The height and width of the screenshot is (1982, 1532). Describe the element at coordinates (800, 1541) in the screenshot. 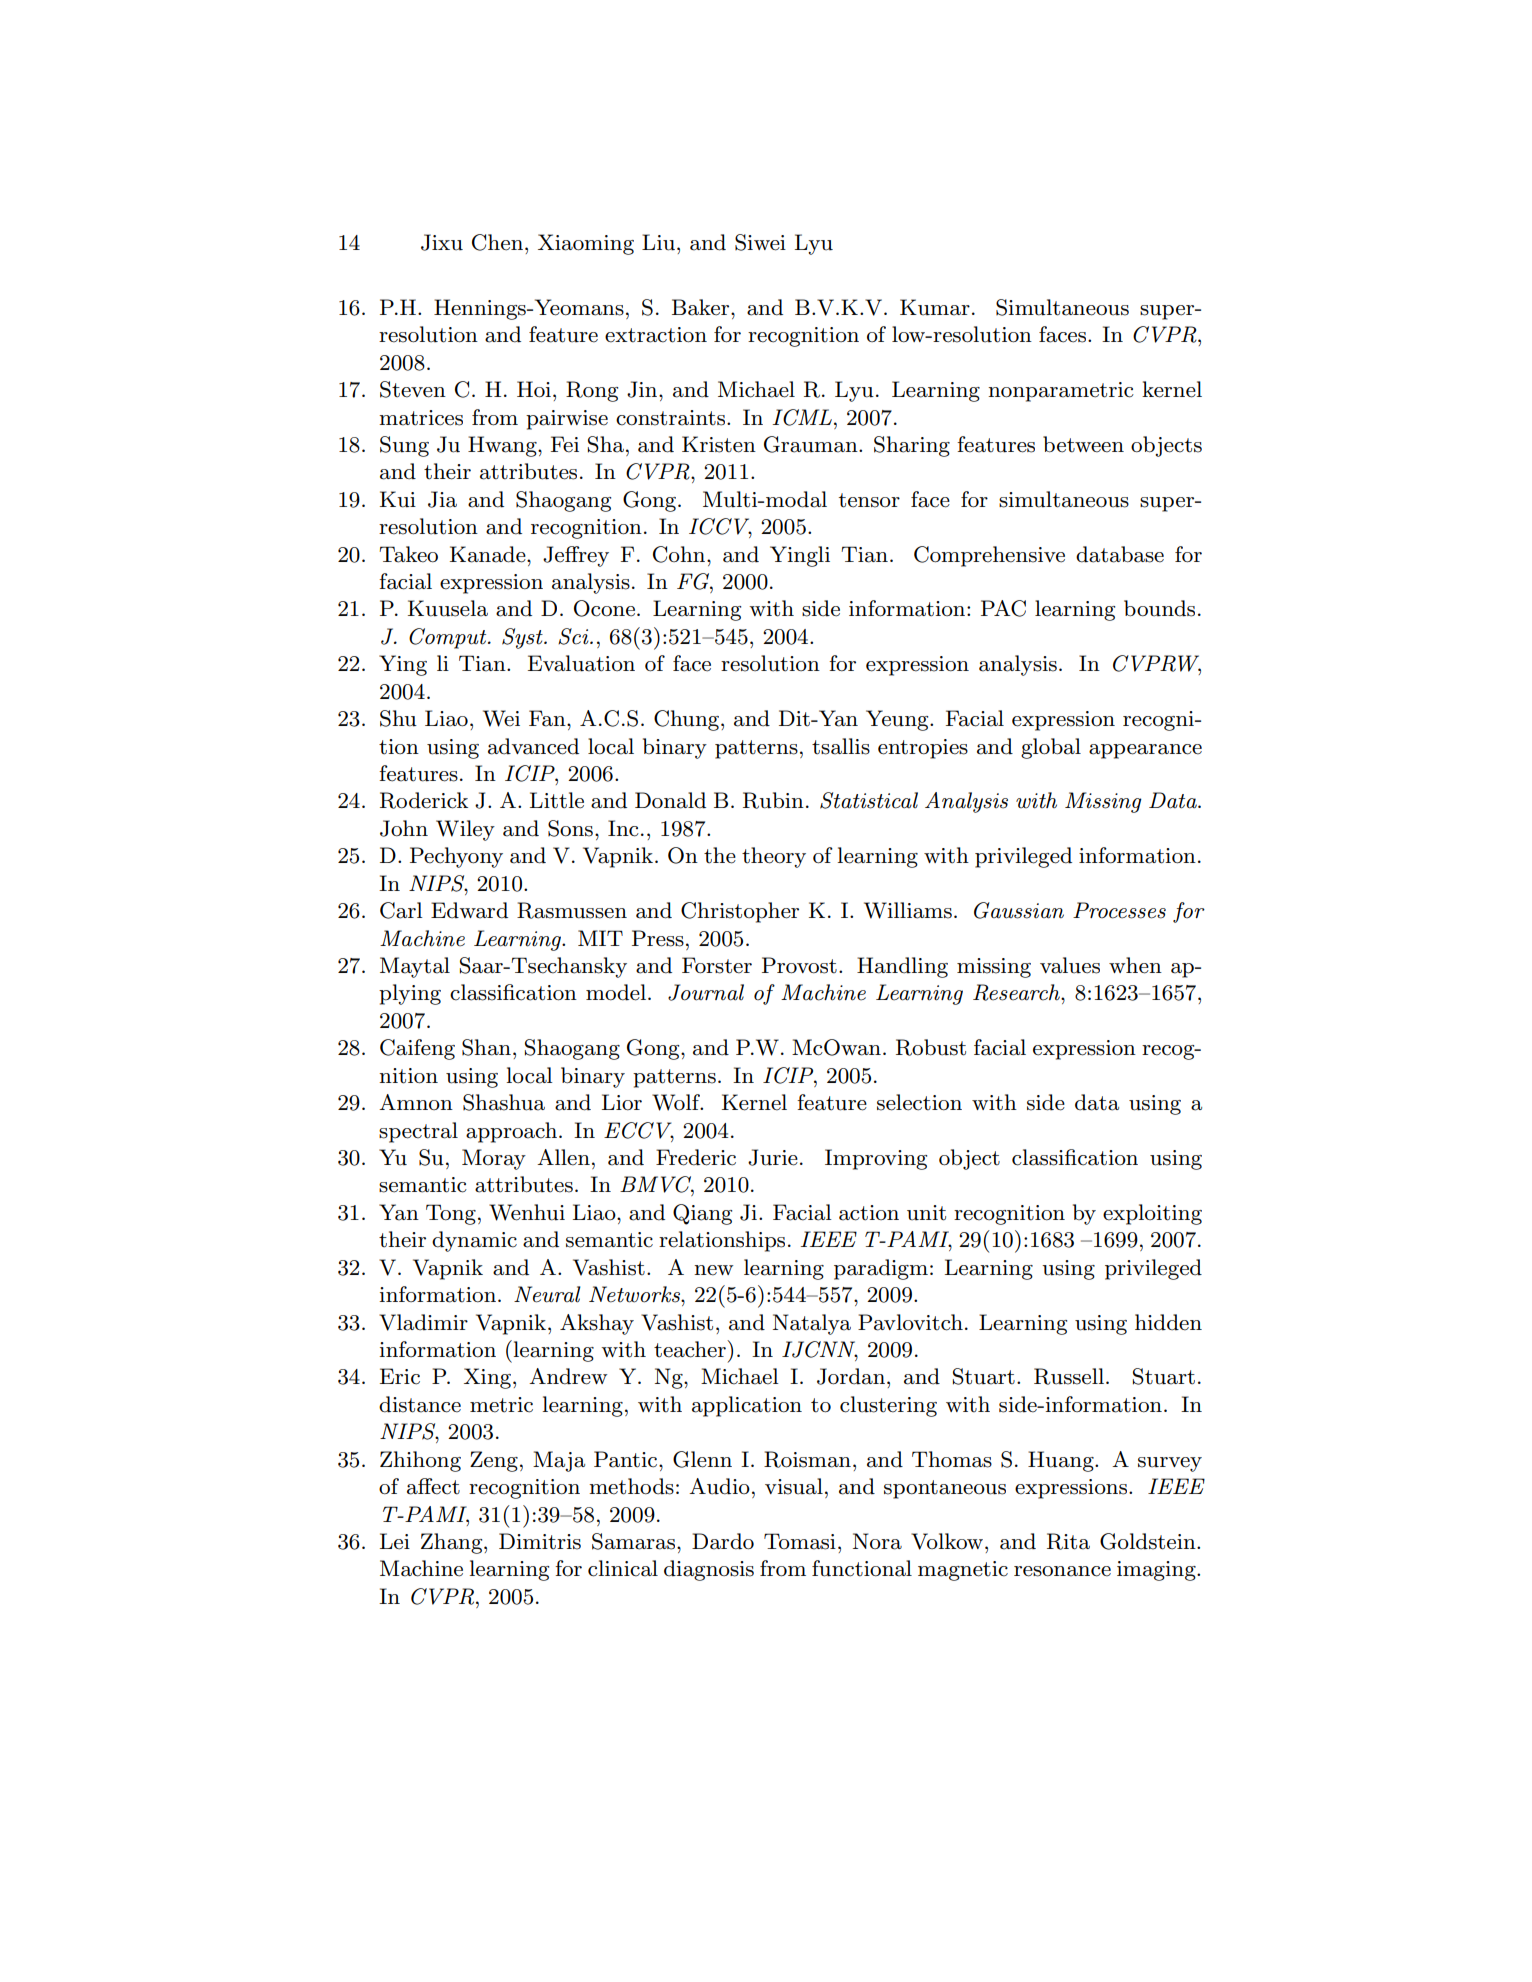

I see `Tomasi` at that location.
